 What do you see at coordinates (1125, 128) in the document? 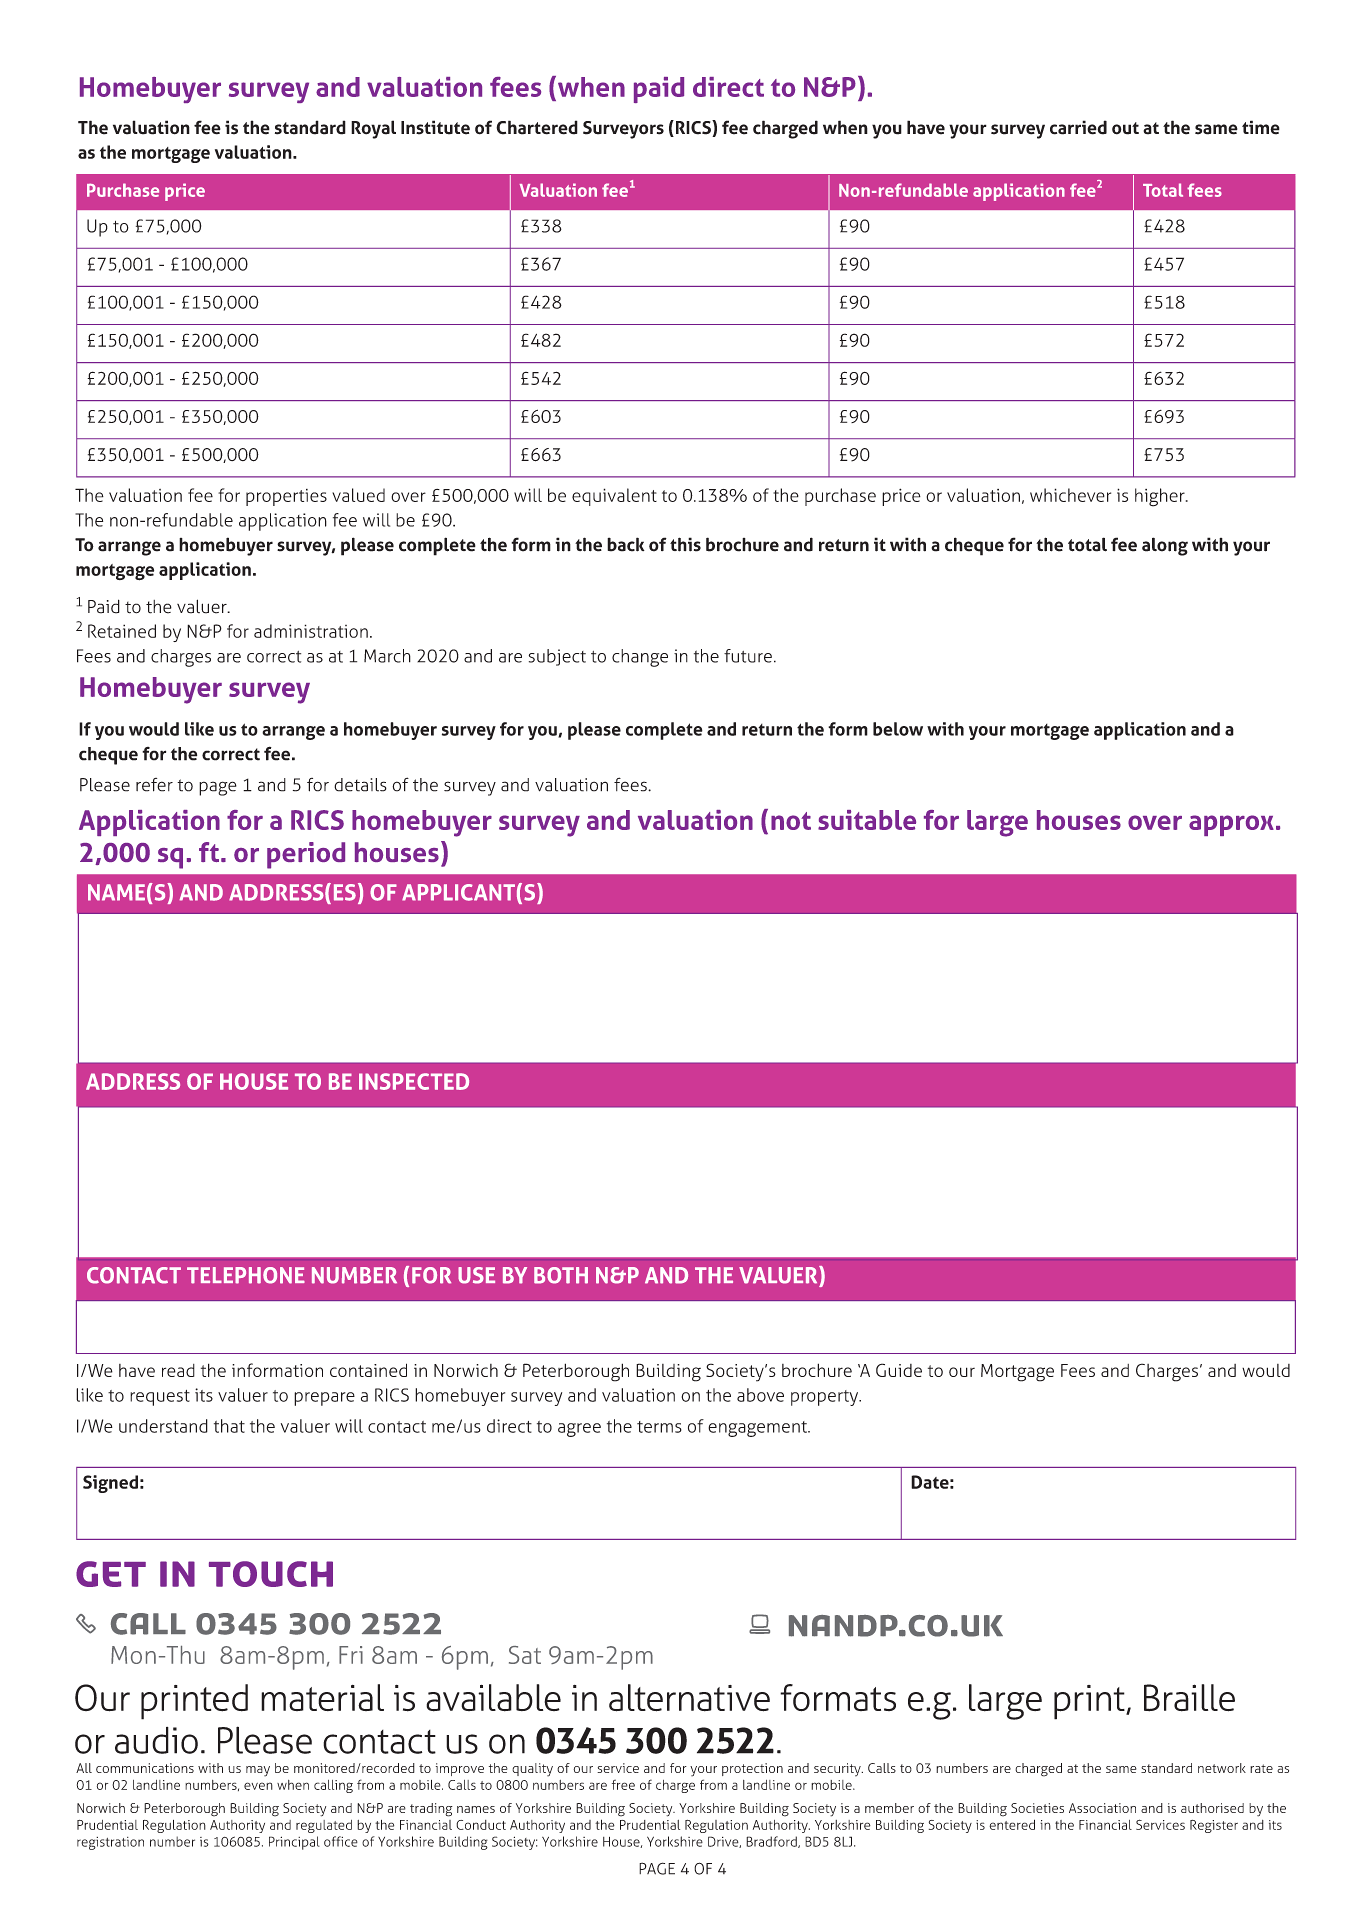
I see `out` at bounding box center [1125, 128].
